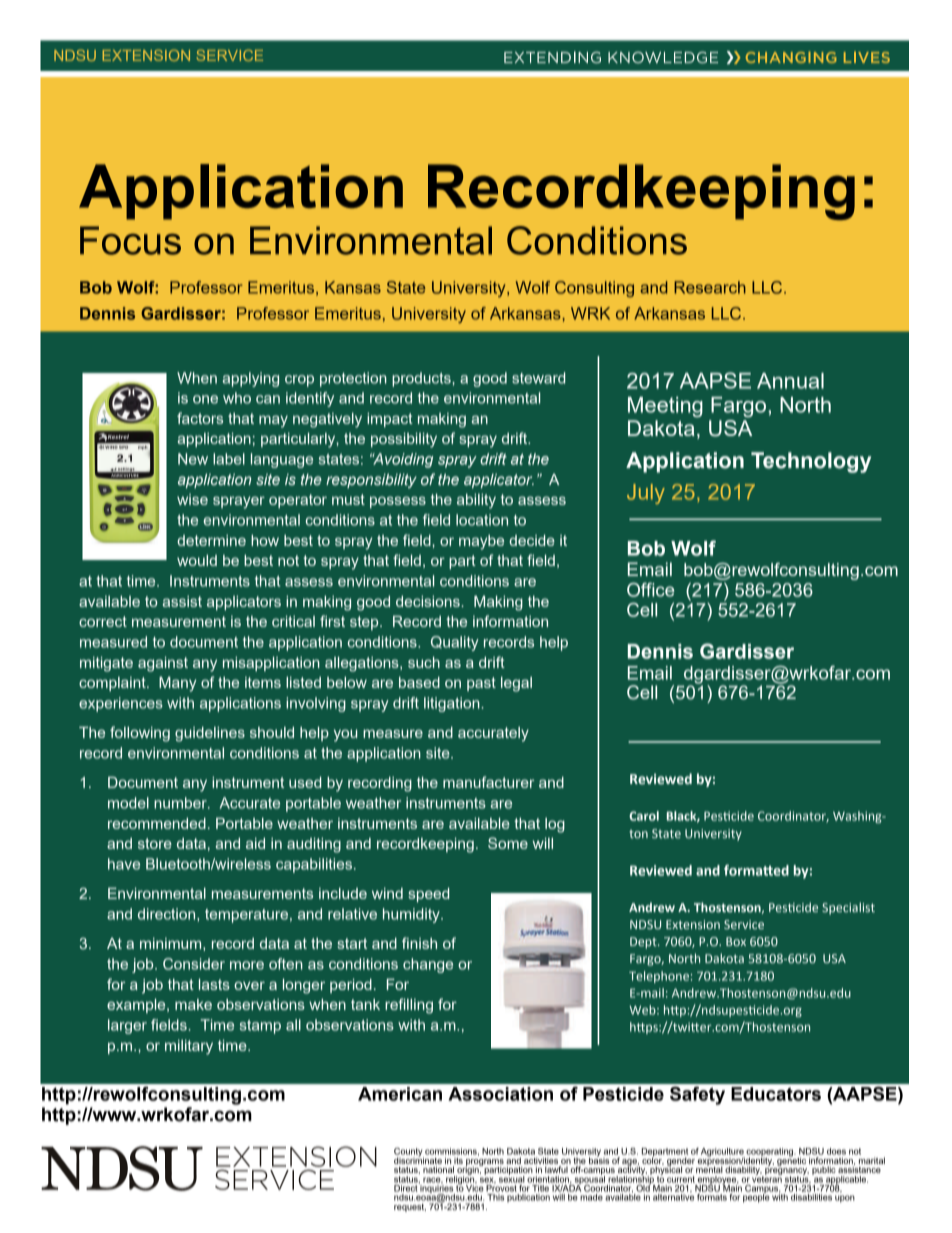 This page has height=1233, width=952. Describe the element at coordinates (538, 378) in the page. I see `steward` at that location.
